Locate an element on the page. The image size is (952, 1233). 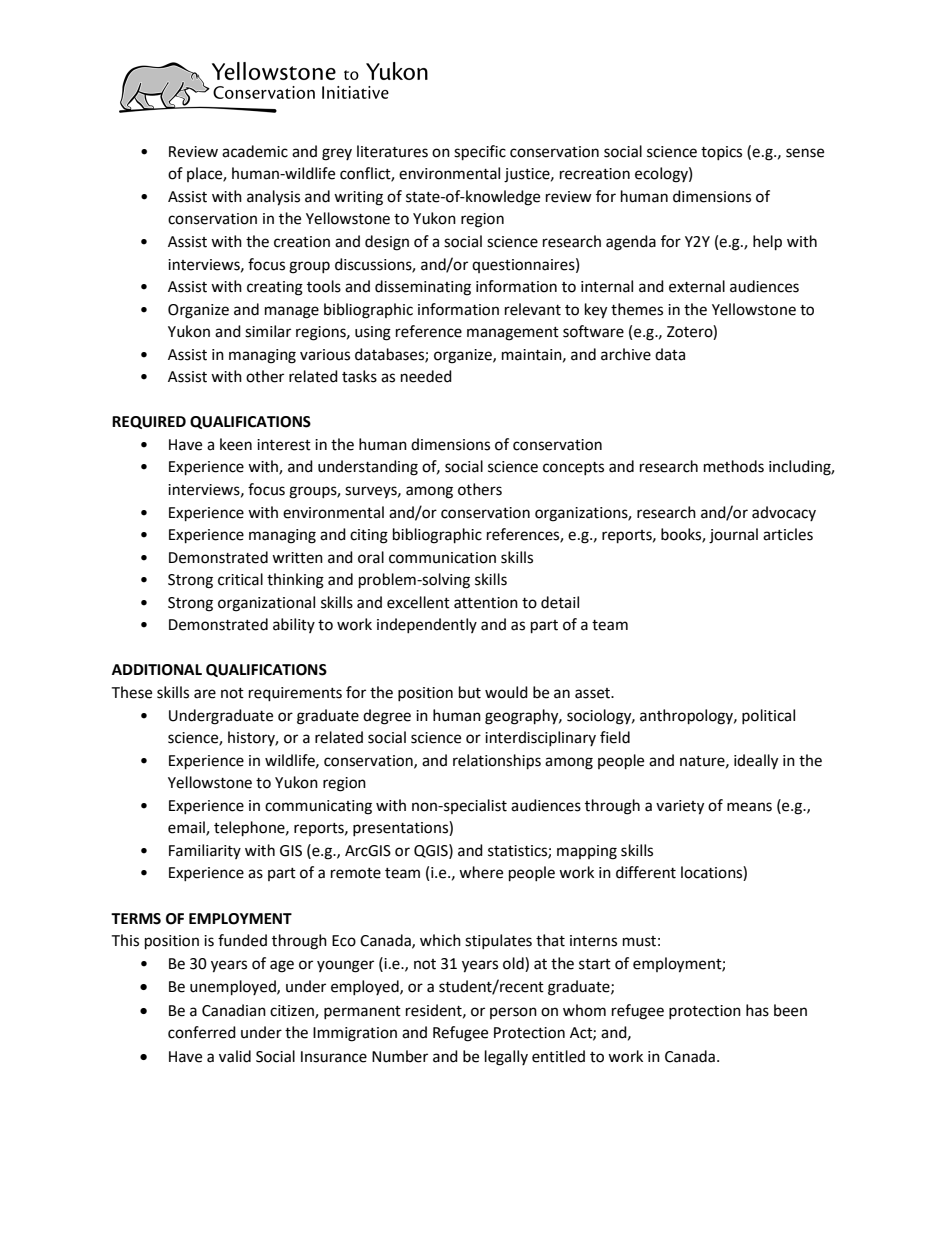
critical is located at coordinates (240, 579).
